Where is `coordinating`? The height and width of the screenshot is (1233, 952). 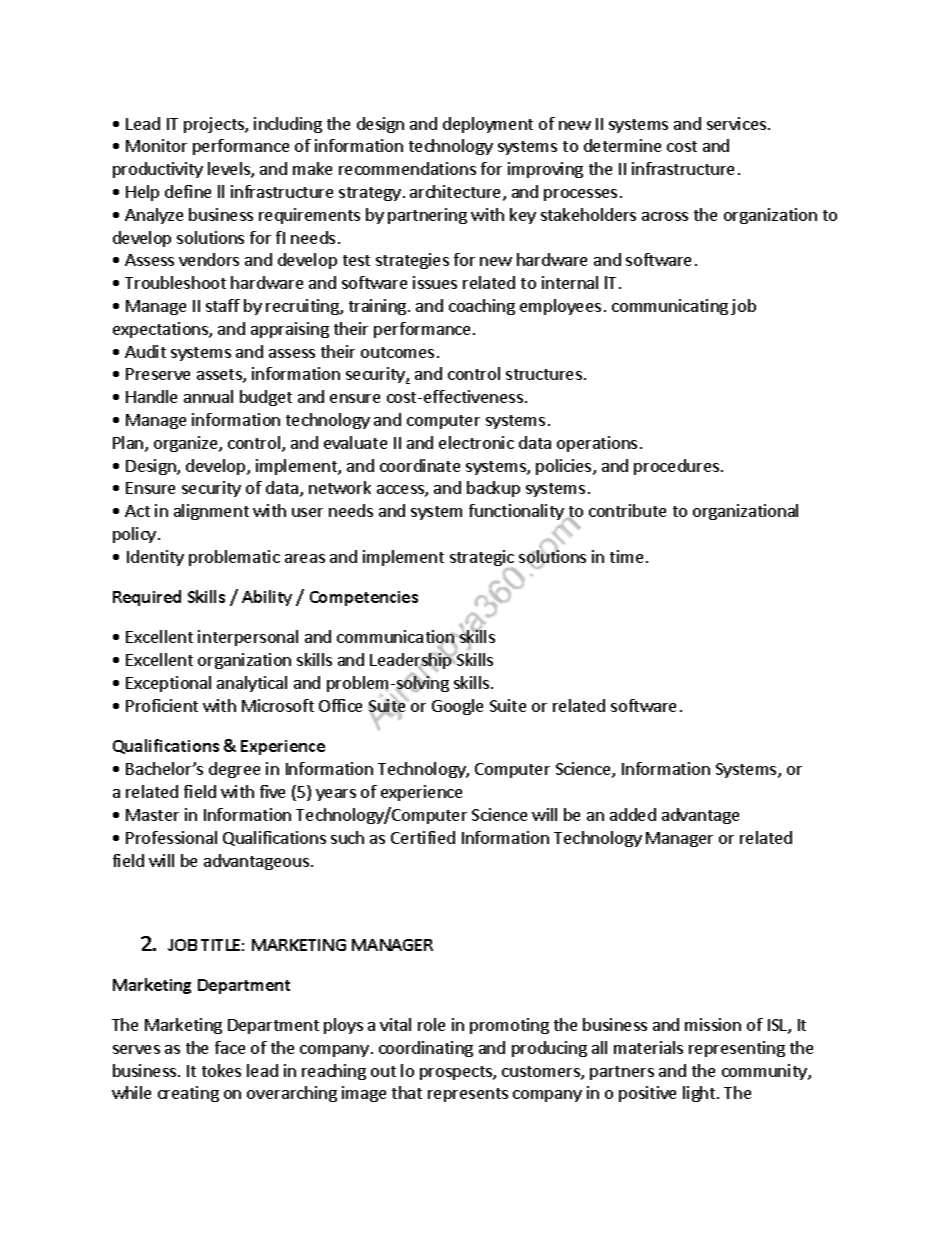
coordinating is located at coordinates (426, 1049).
